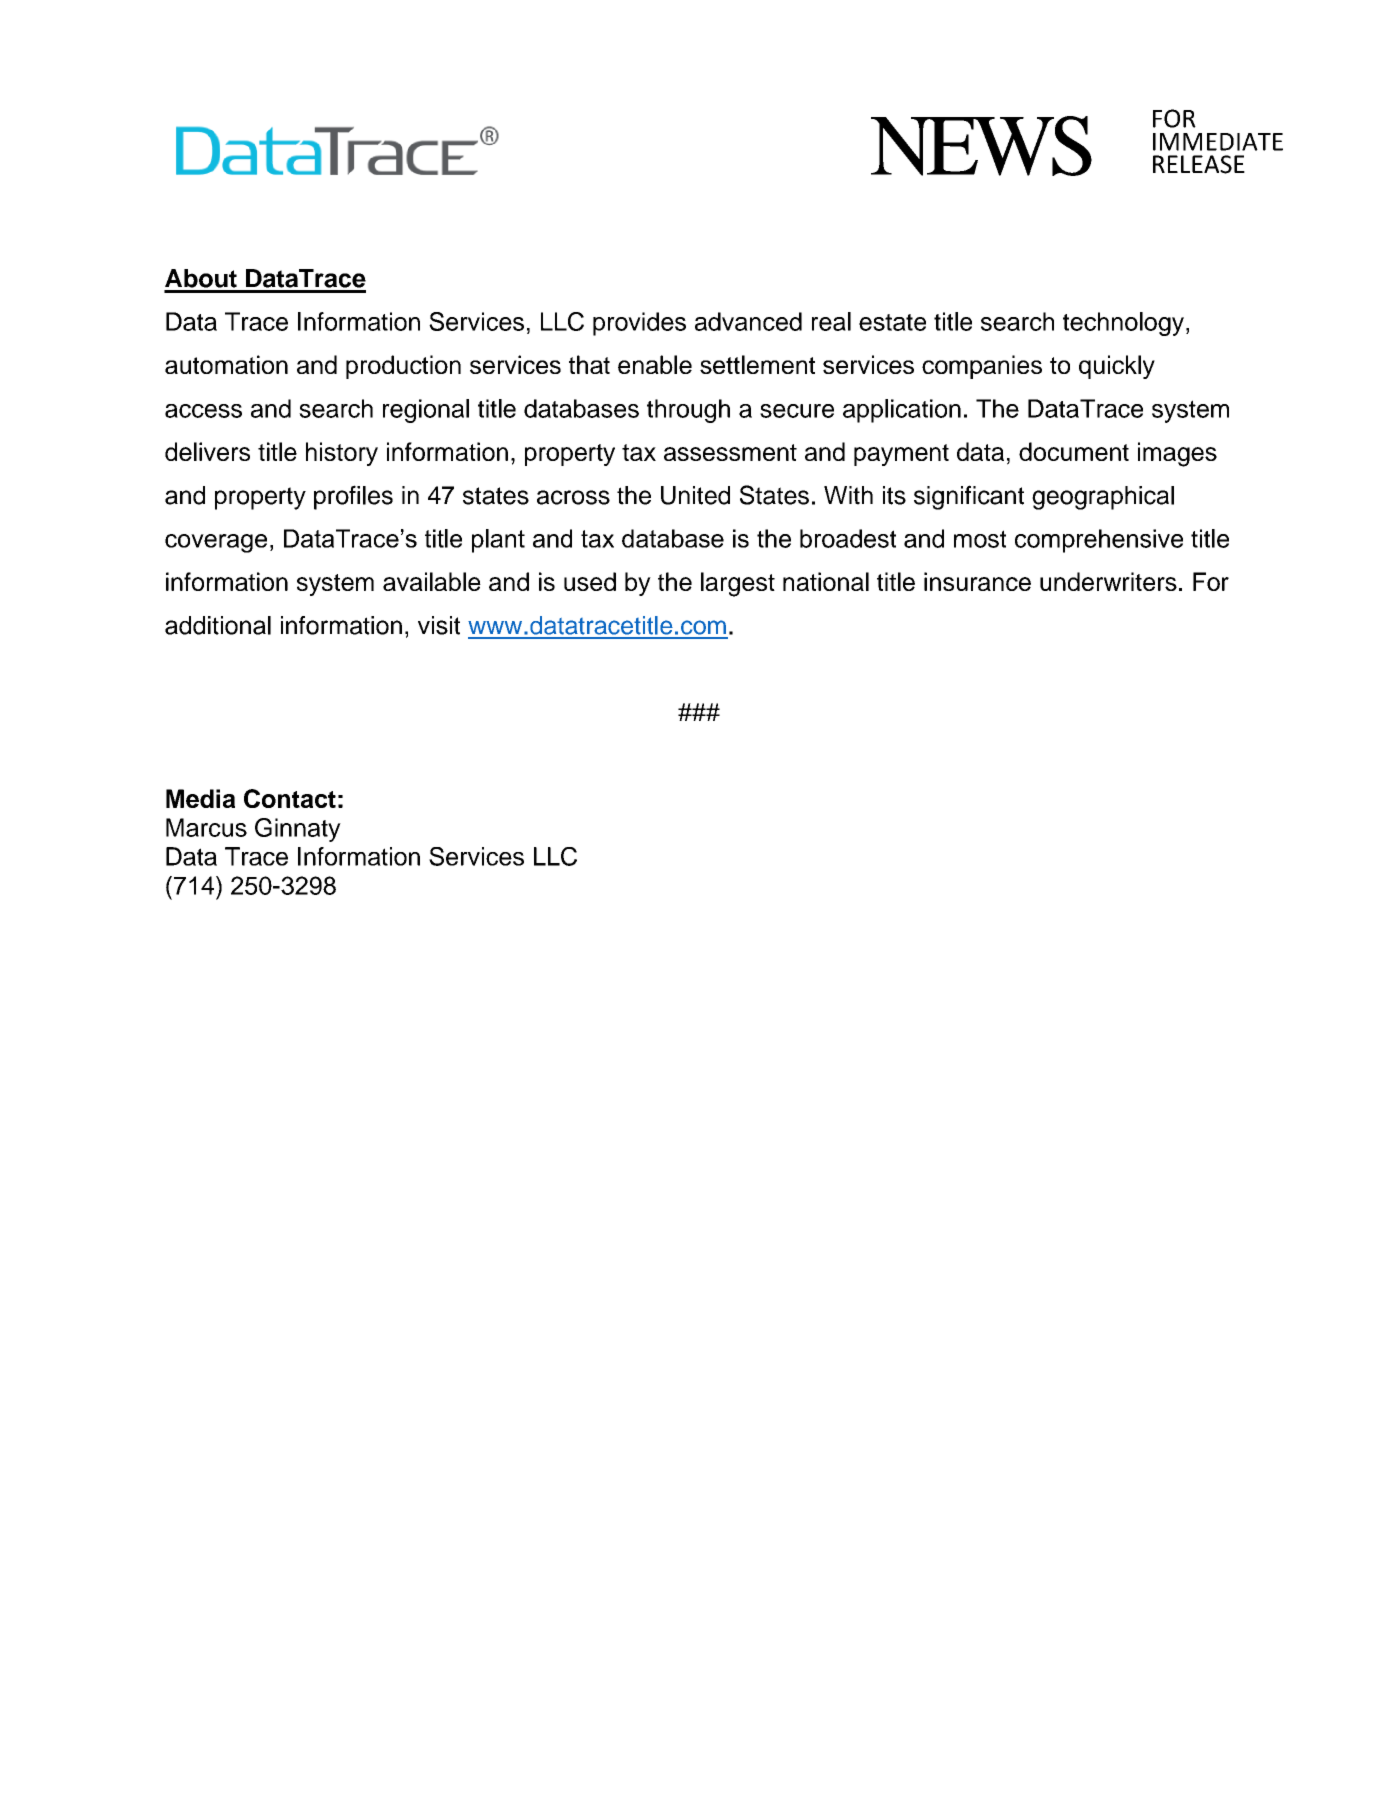 This image has height=1810, width=1398. Describe the element at coordinates (639, 324) in the image. I see `provides` at that location.
